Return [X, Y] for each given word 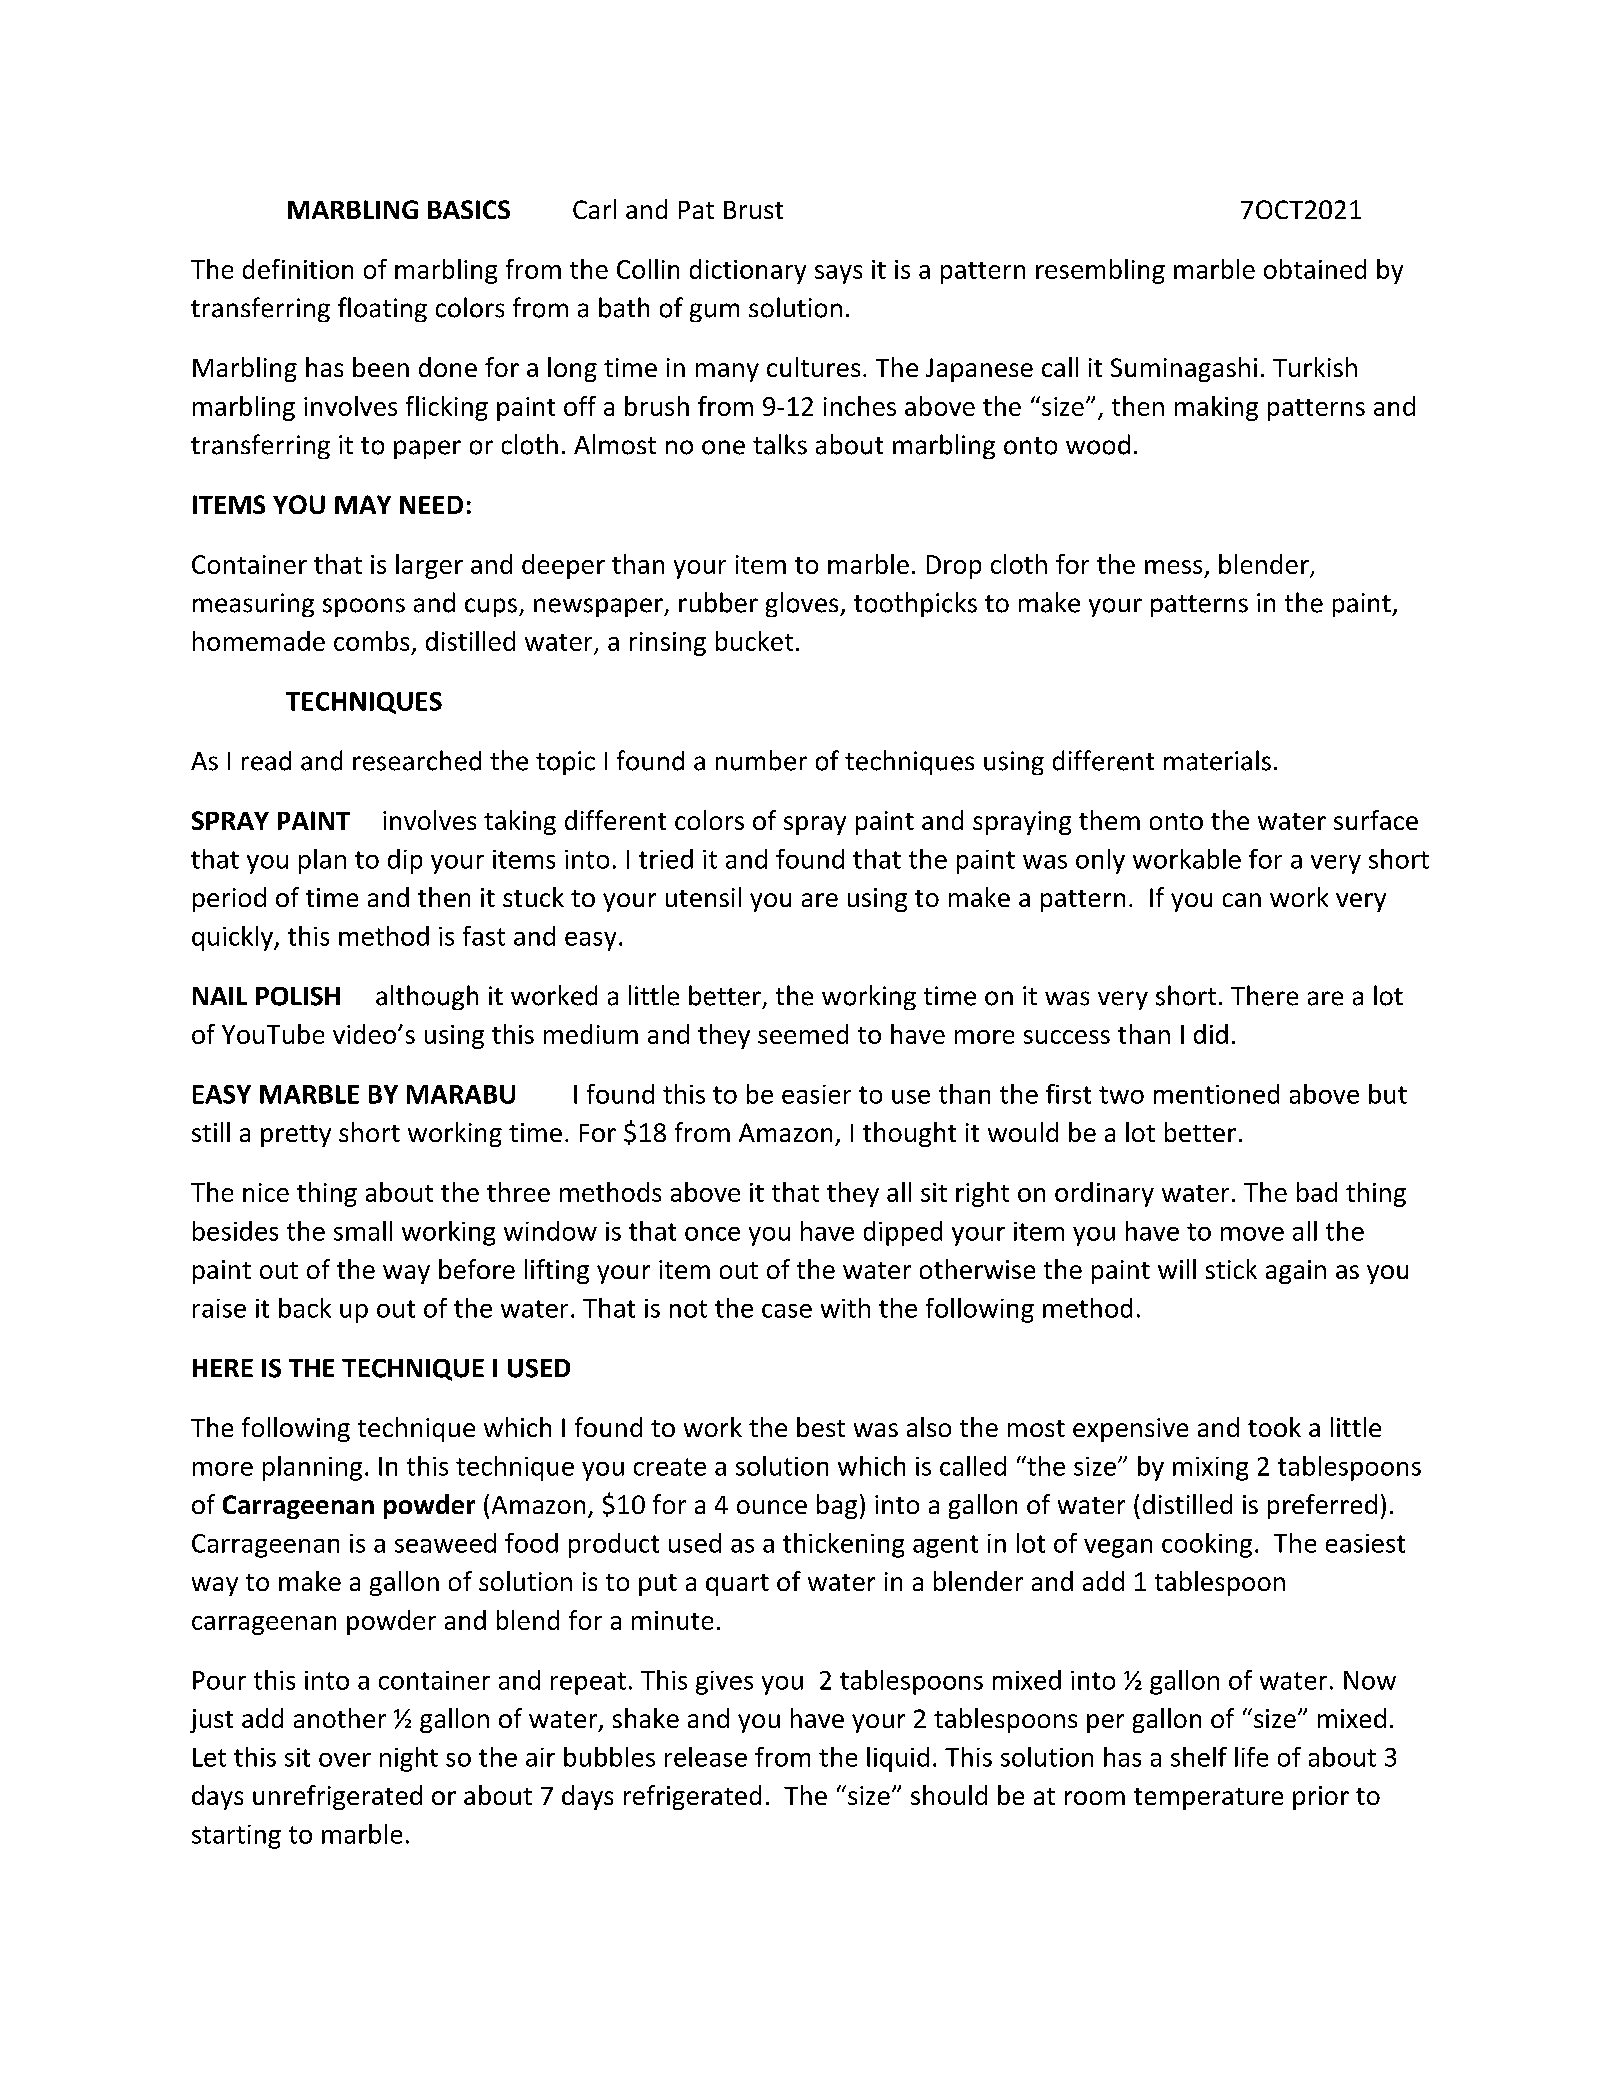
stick [1231, 1269]
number [761, 760]
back [305, 1308]
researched [417, 760]
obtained [1315, 269]
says [838, 274]
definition [298, 269]
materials [1217, 760]
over [345, 1760]
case [787, 1311]
